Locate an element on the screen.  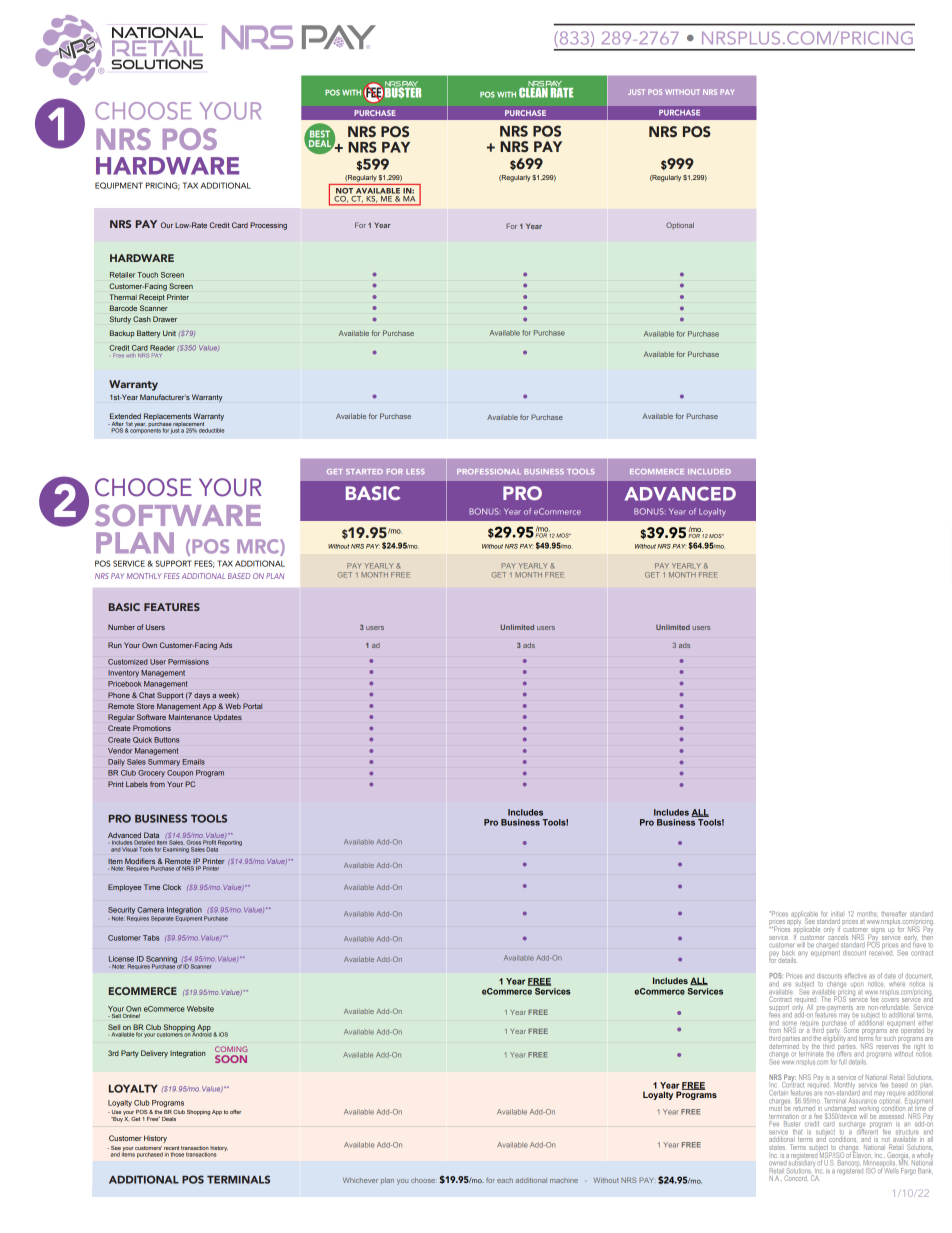
Reporting is located at coordinates (230, 843).
